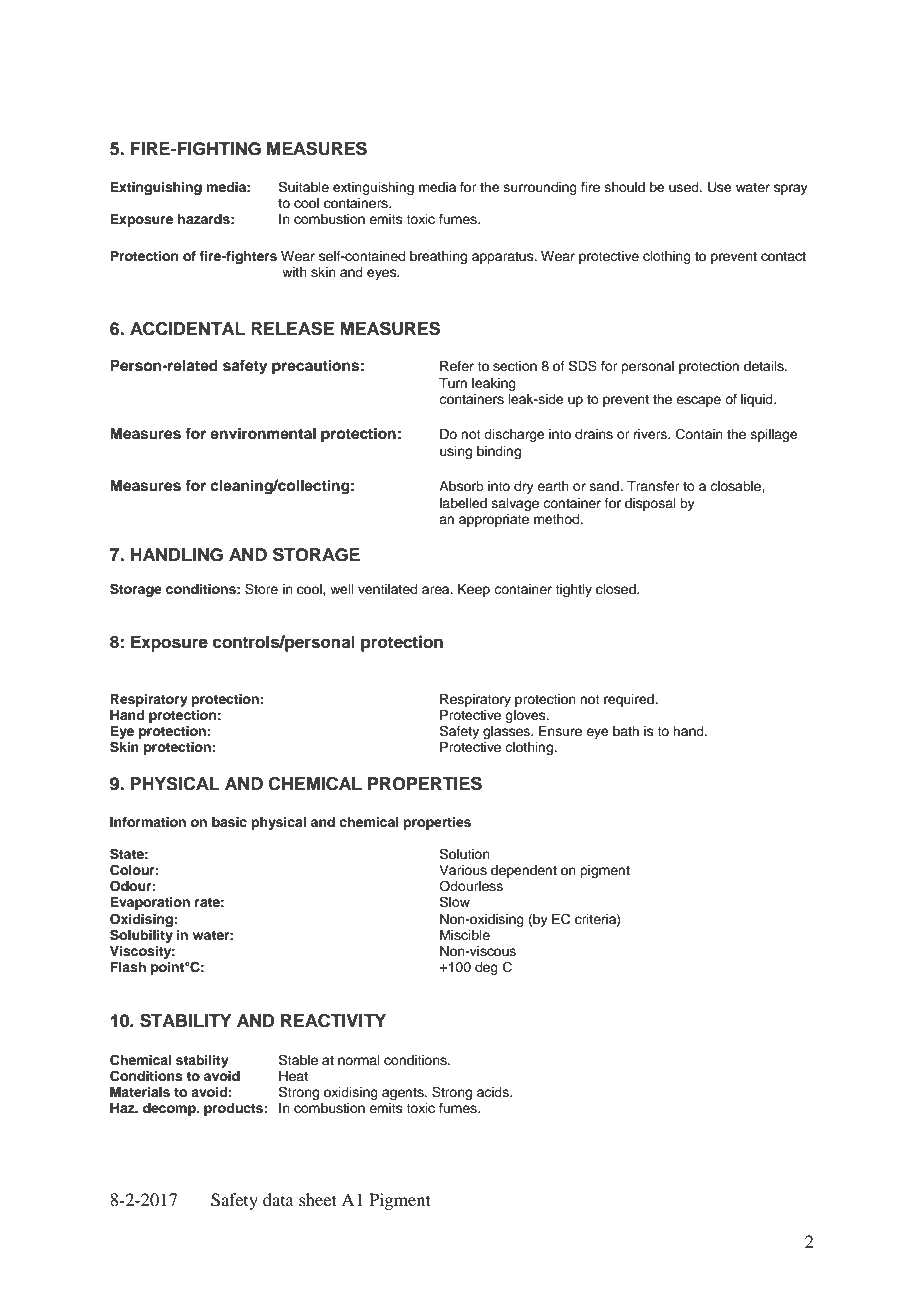 Image resolution: width=924 pixels, height=1308 pixels. What do you see at coordinates (404, 1094) in the screenshot?
I see `agents` at bounding box center [404, 1094].
